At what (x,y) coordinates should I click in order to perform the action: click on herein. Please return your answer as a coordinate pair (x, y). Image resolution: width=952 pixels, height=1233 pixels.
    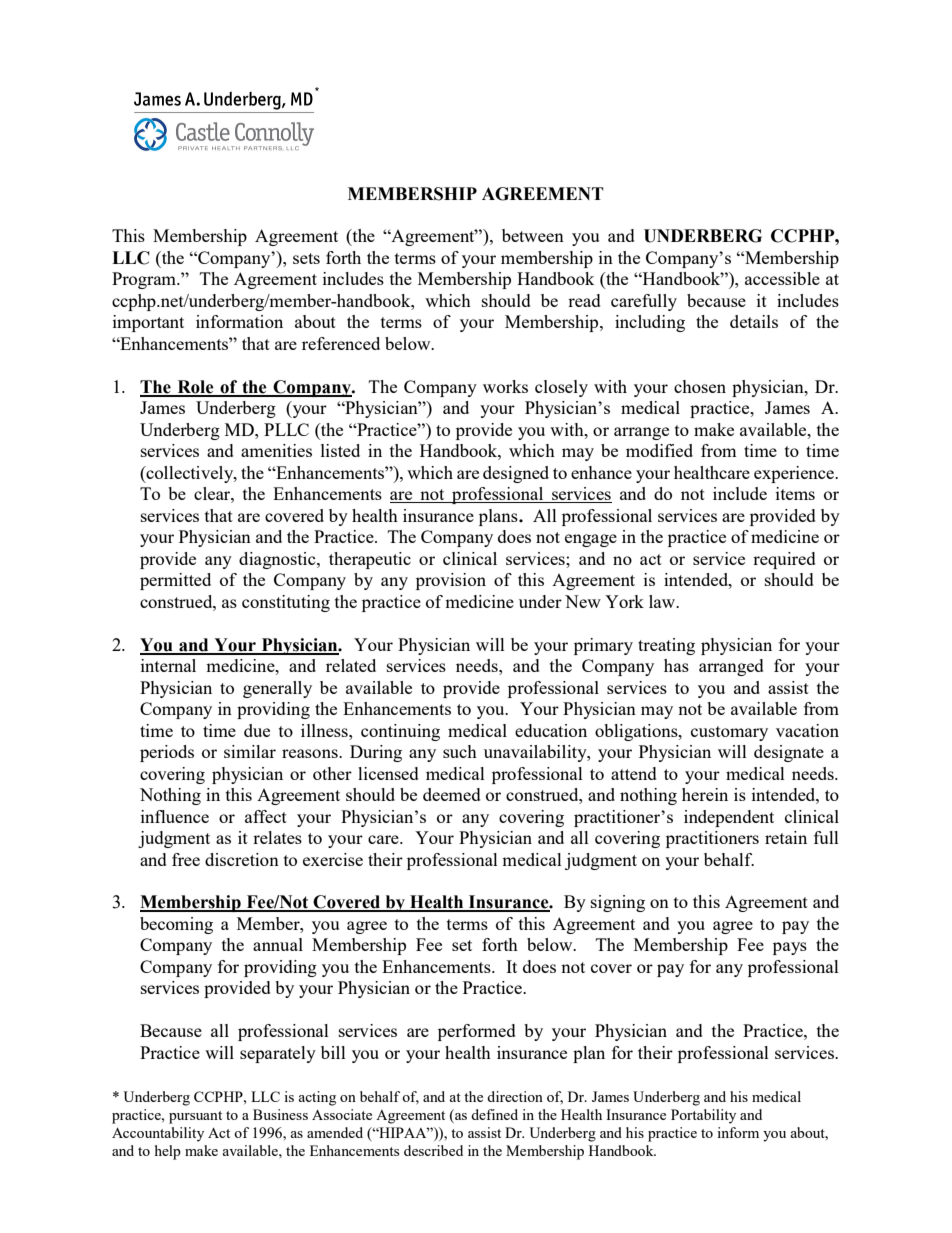
    Looking at the image, I should click on (705, 794).
